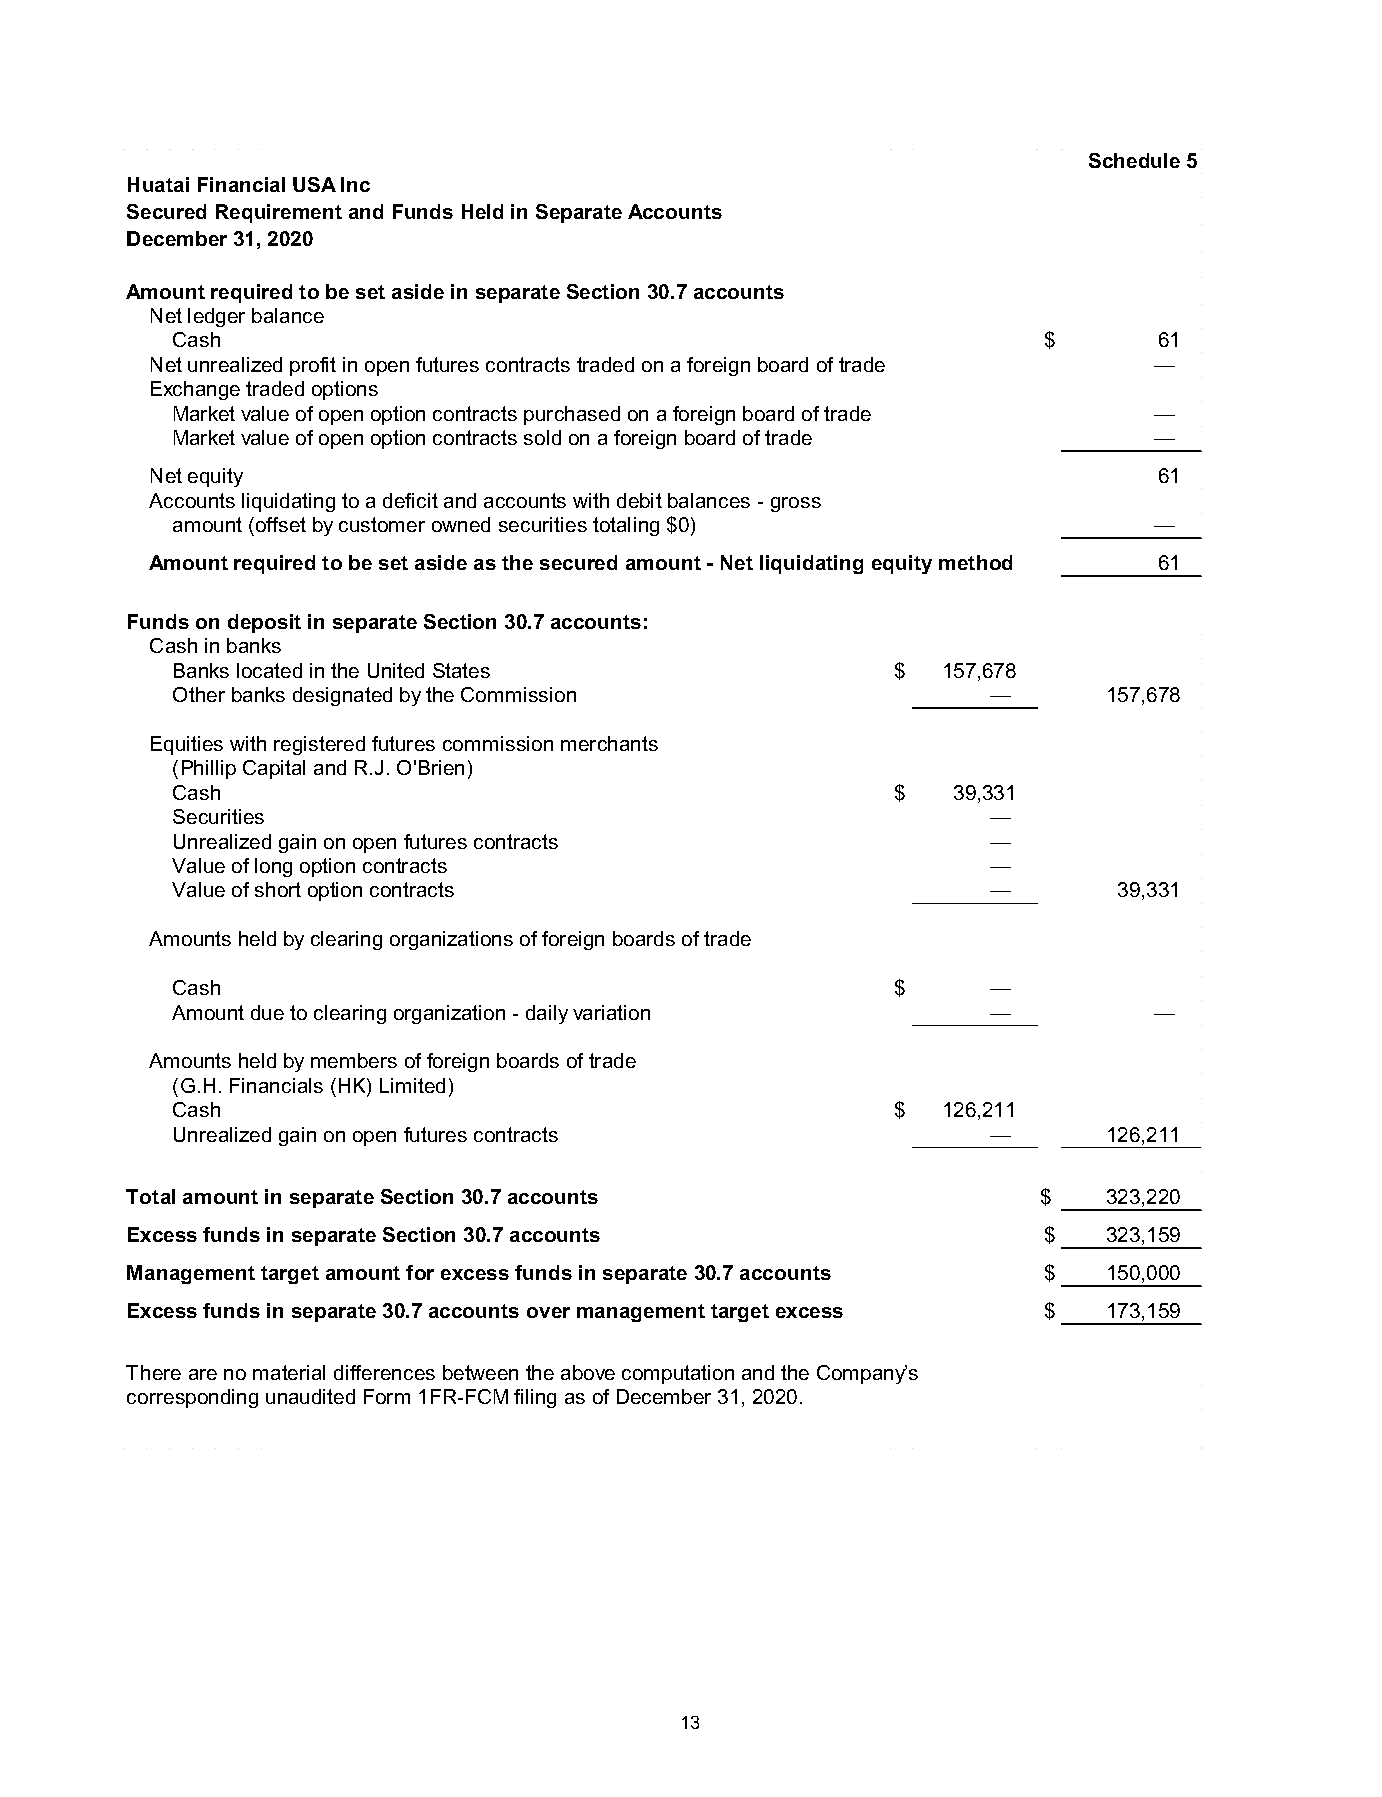  What do you see at coordinates (611, 1012) in the image?
I see `variation` at bounding box center [611, 1012].
